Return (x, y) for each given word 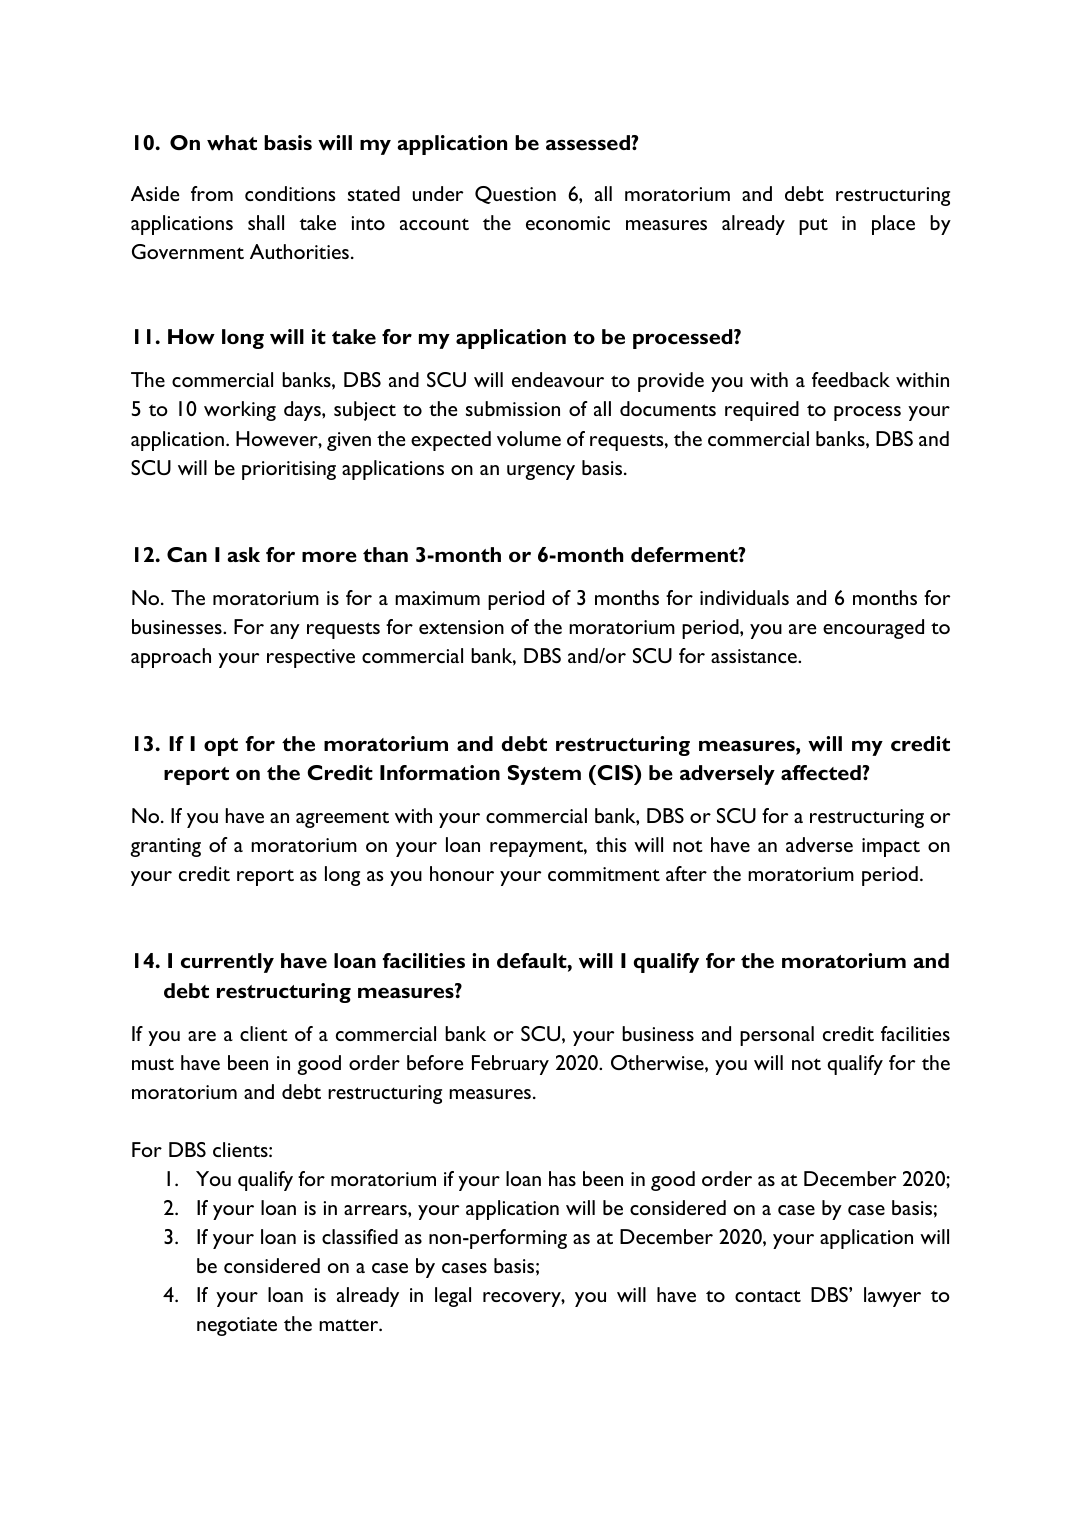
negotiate (237, 1326)
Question (515, 195)
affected (822, 772)
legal (453, 1297)
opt (221, 747)
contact (768, 1296)
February (510, 1065)
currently (227, 963)
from (212, 193)
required (762, 411)
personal (777, 1036)
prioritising (289, 470)
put (813, 226)
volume (529, 438)
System (544, 775)
